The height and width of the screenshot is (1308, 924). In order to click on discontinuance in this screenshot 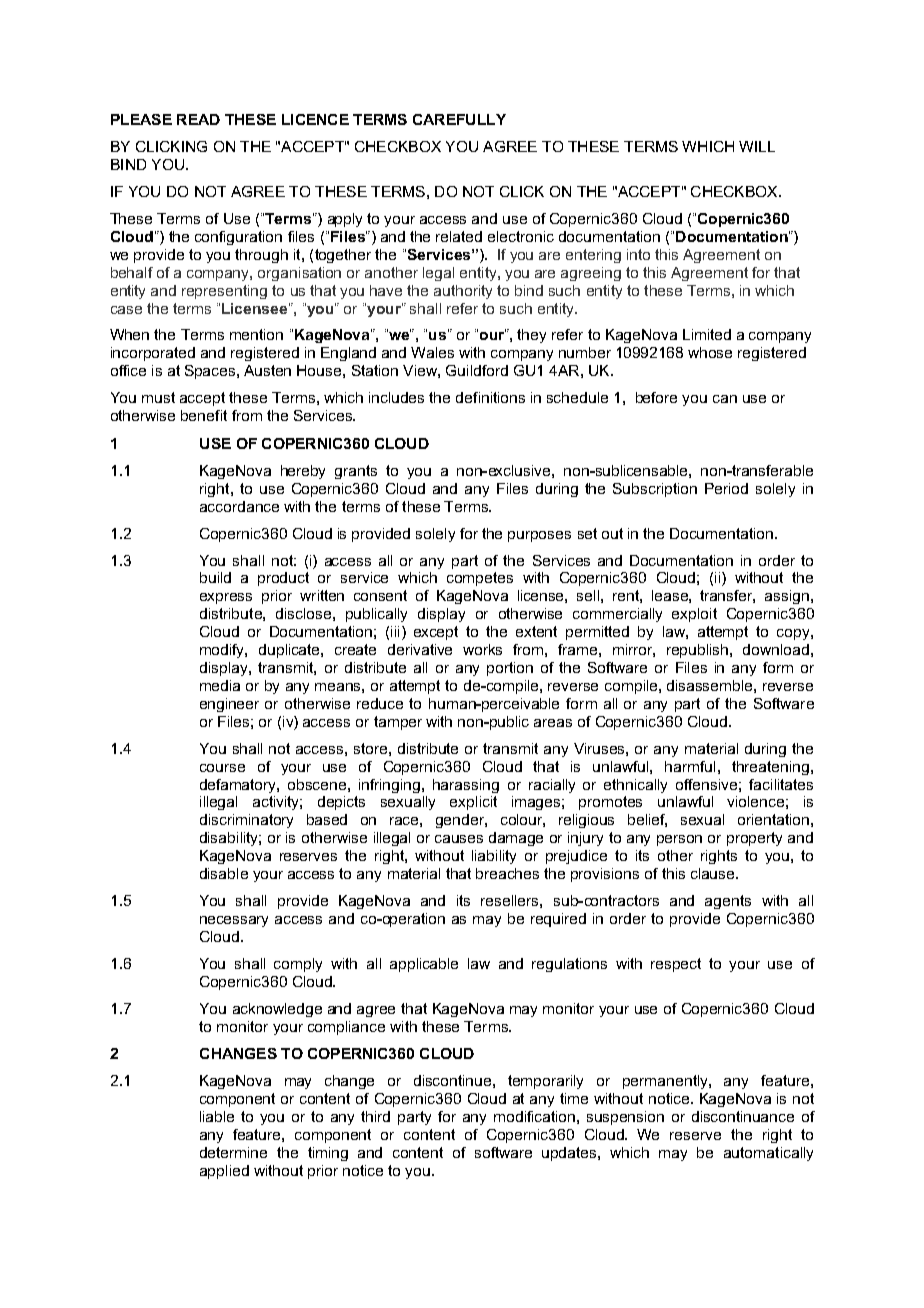, I will do `click(743, 1116)`.
